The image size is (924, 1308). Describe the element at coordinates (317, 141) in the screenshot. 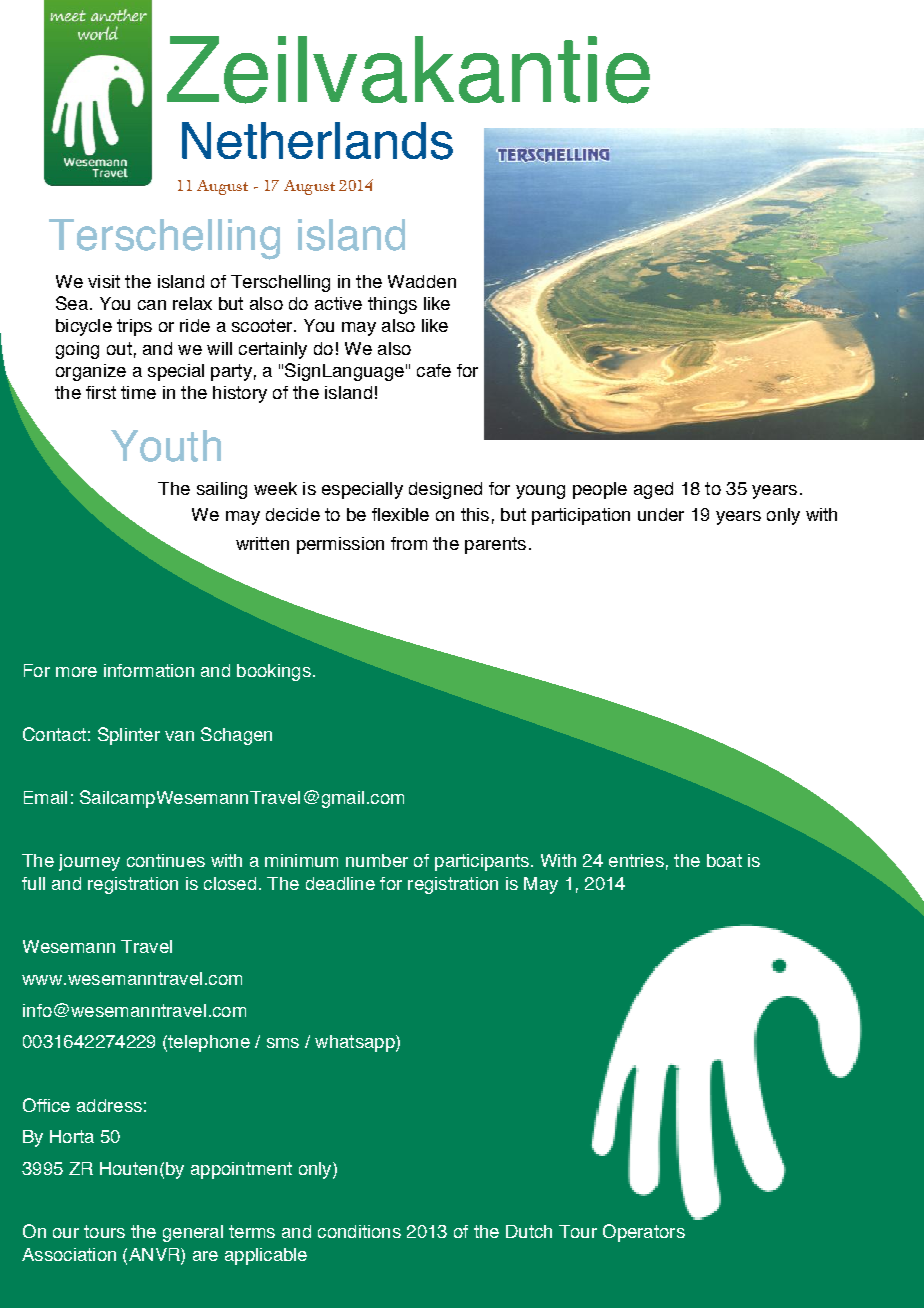

I see `Netherlands` at that location.
